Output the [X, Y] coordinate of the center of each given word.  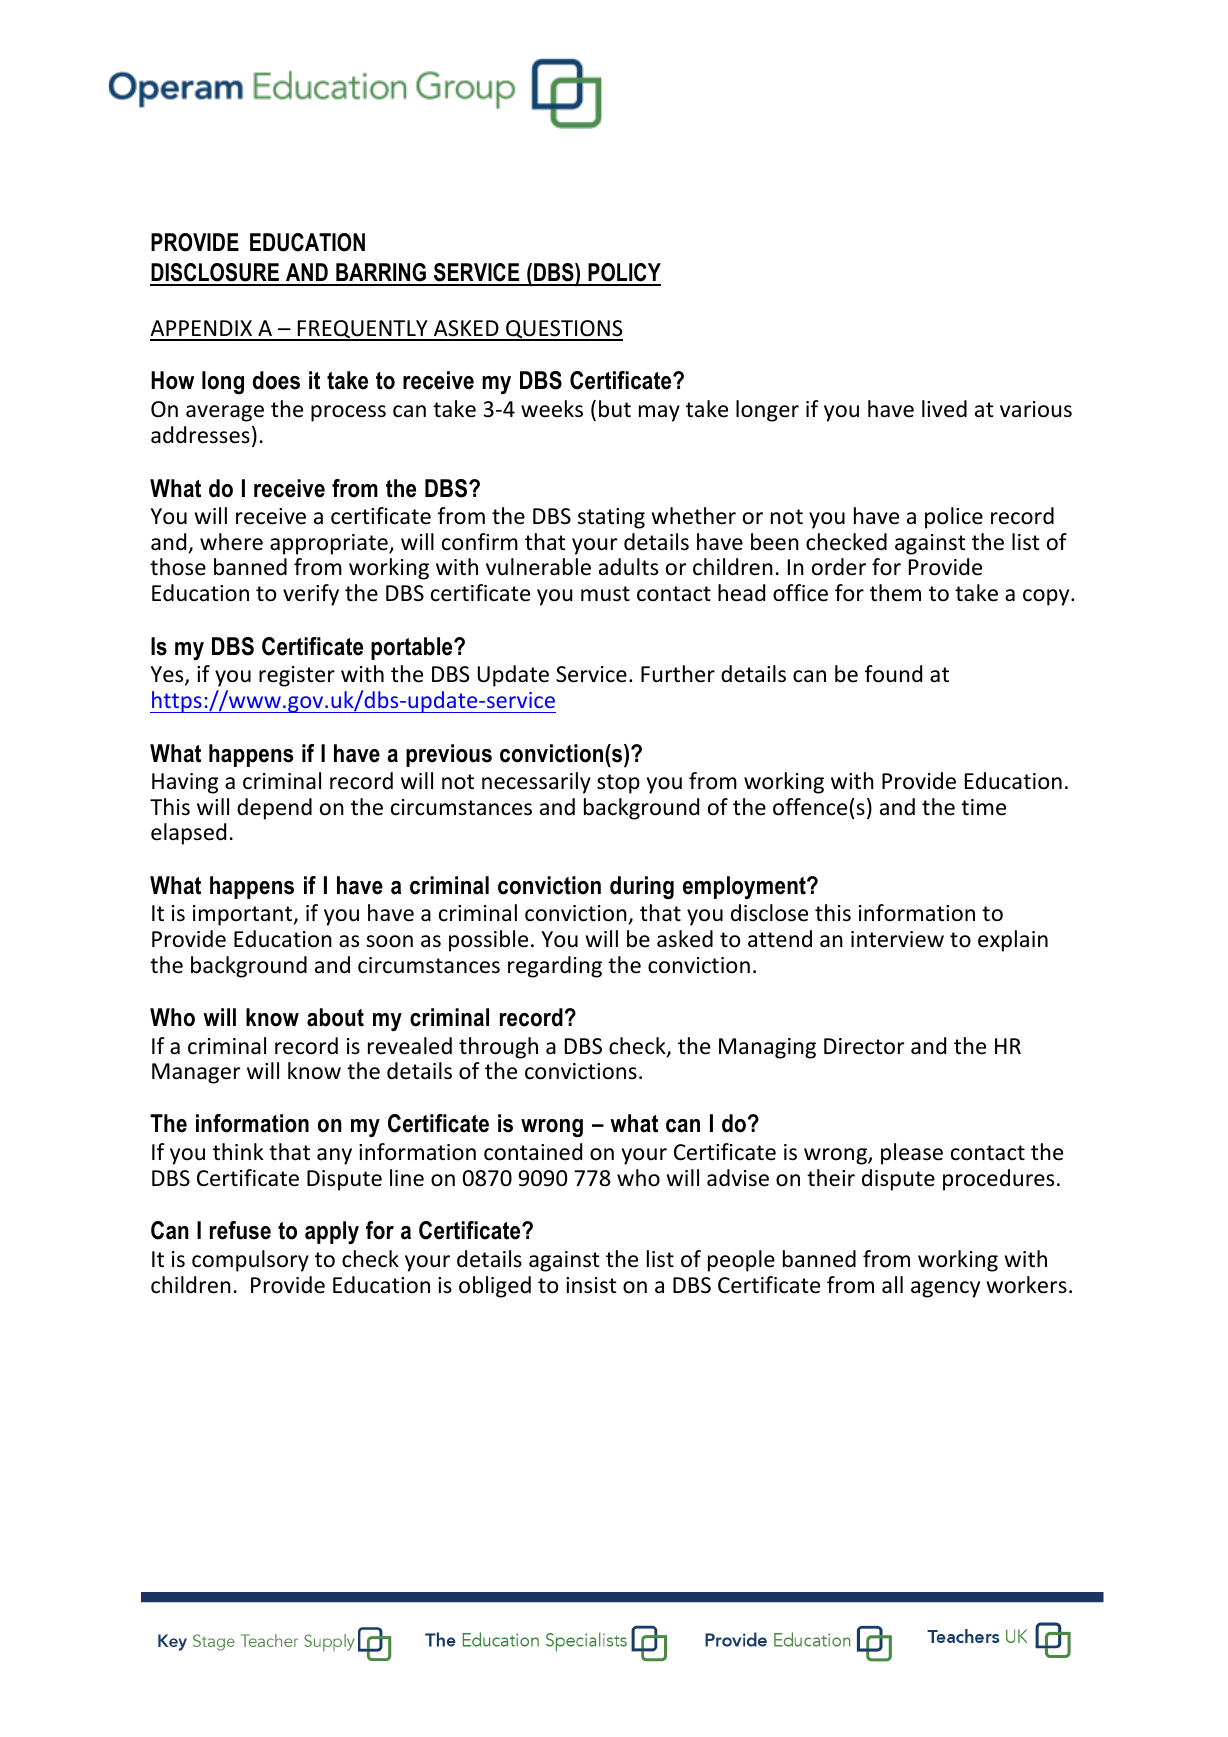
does [276, 380]
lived [944, 409]
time [983, 807]
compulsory [250, 1261]
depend [274, 809]
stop [618, 784]
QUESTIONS [563, 330]
